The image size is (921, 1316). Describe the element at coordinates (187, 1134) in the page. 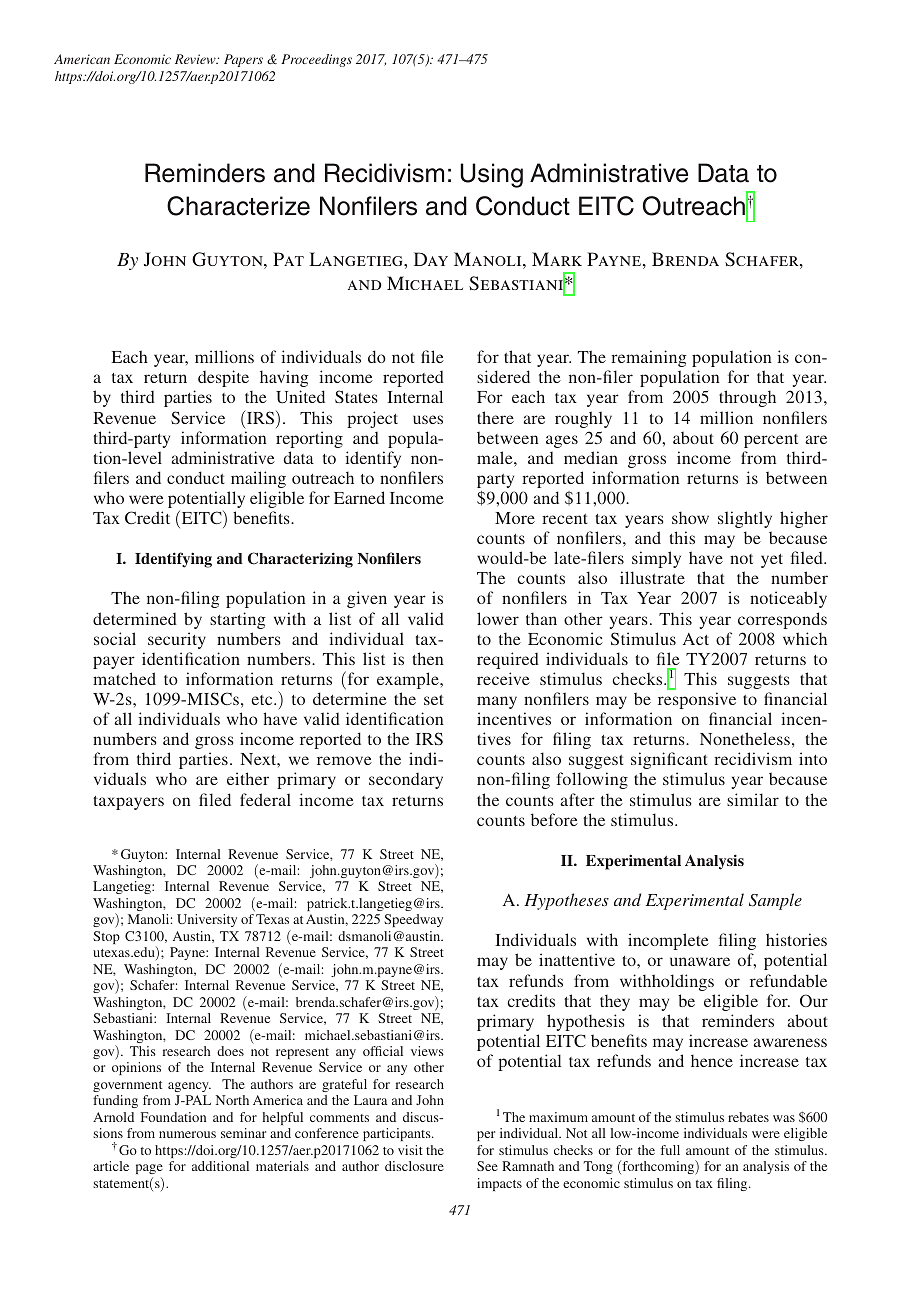

I see `numerous` at that location.
